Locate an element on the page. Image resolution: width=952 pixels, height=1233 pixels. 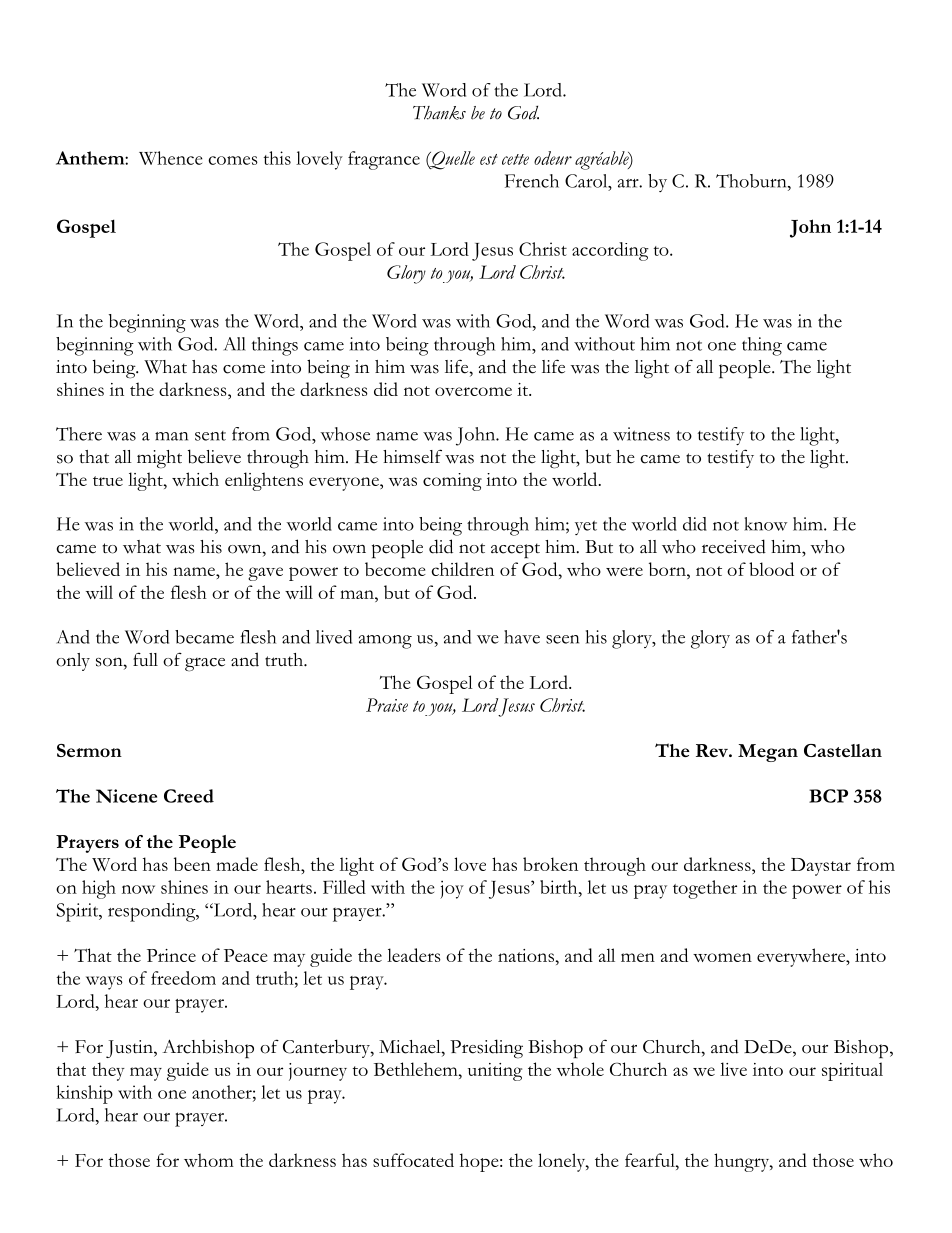
have is located at coordinates (522, 637).
